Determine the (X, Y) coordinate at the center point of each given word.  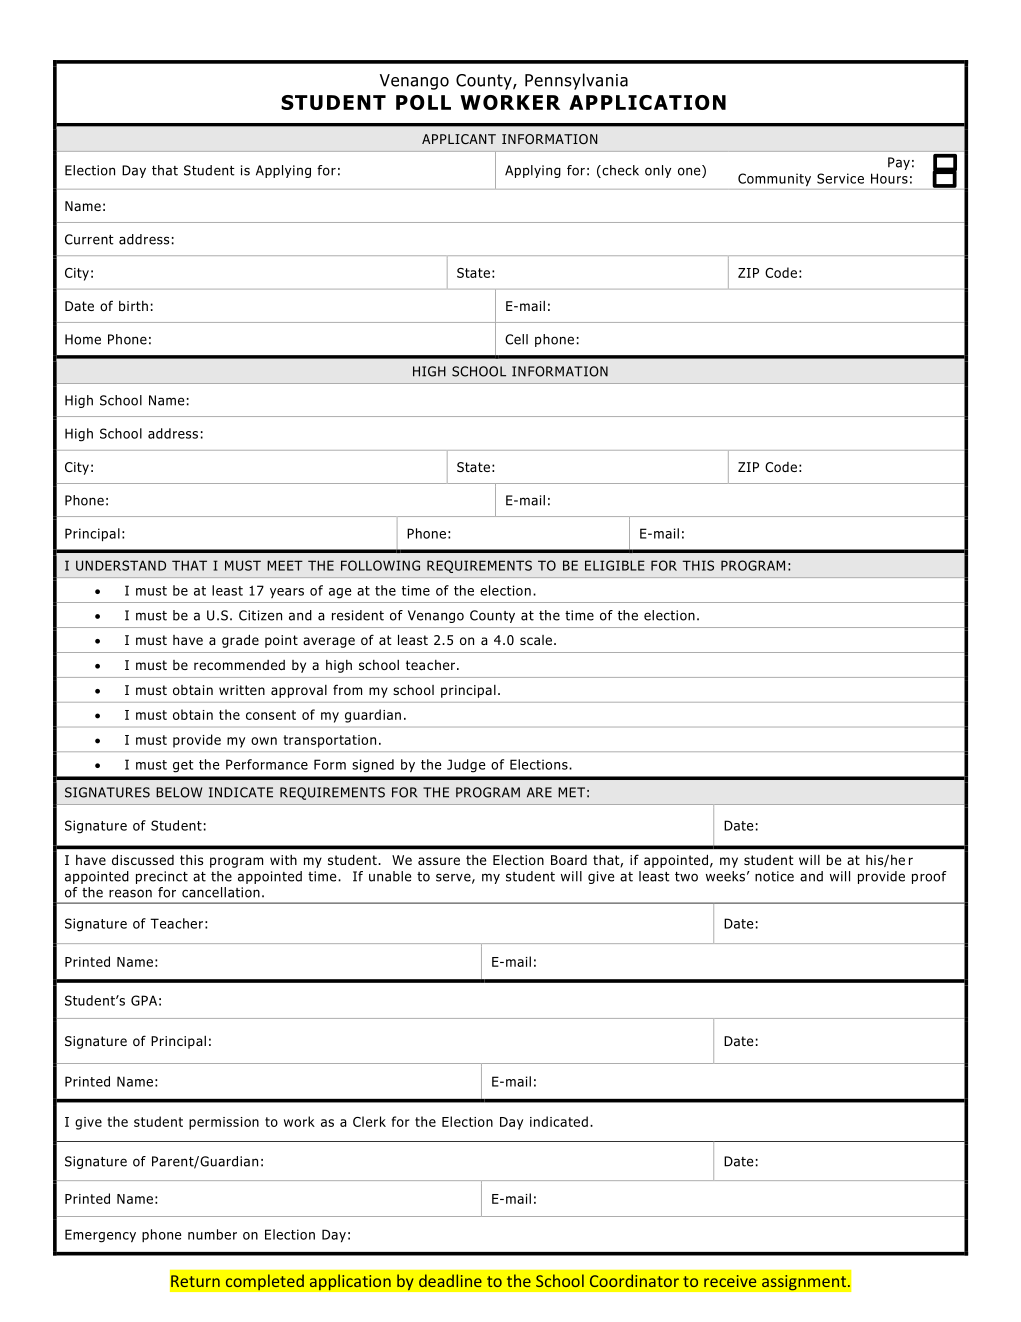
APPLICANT (459, 139)
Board (569, 860)
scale (536, 640)
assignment (805, 1283)
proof (929, 877)
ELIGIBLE (615, 565)
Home (83, 339)
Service (840, 178)
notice (774, 876)
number (212, 1234)
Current (89, 239)
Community (774, 180)
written (242, 690)
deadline (450, 1280)
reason (130, 893)
